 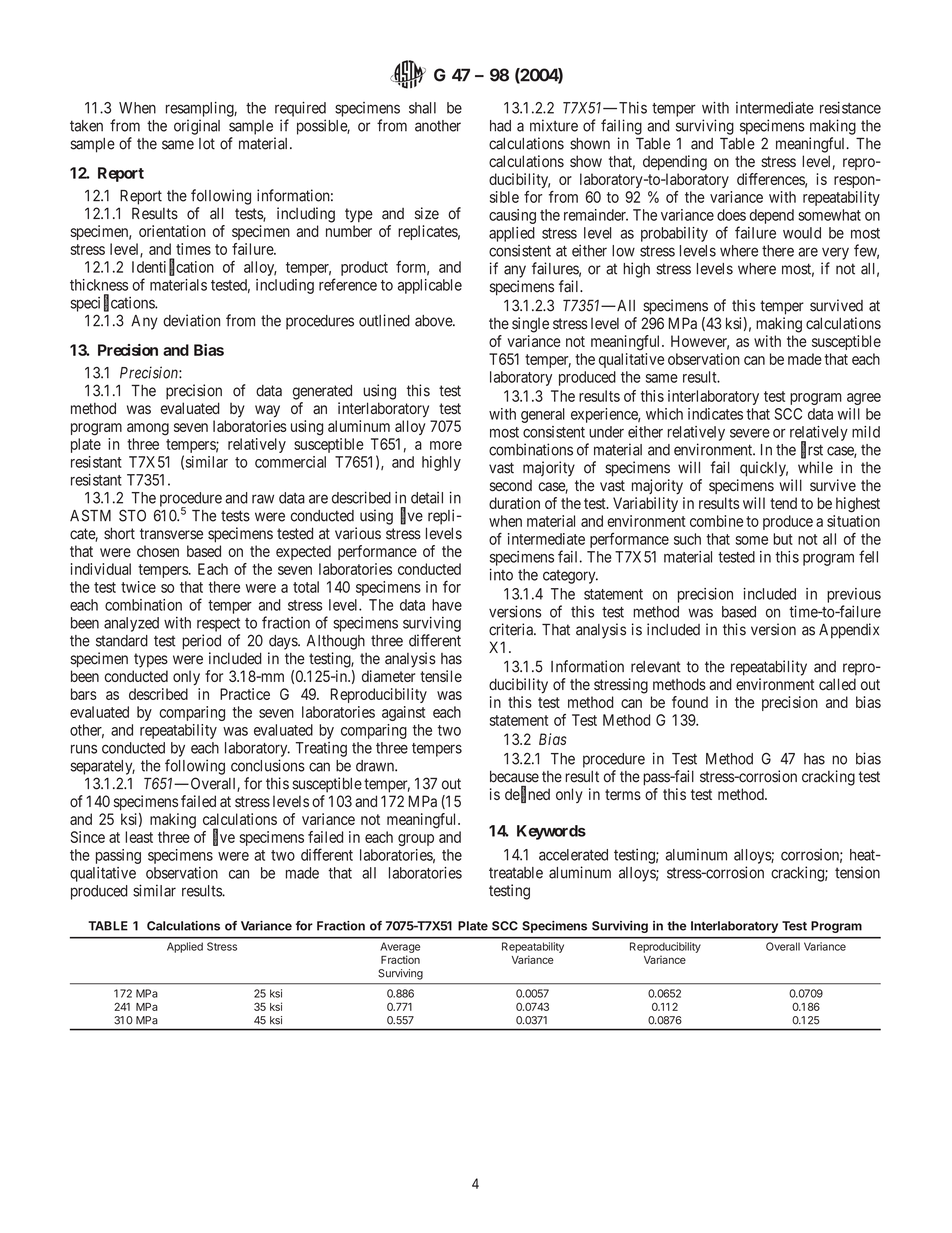 I want to click on had, so click(x=500, y=126).
